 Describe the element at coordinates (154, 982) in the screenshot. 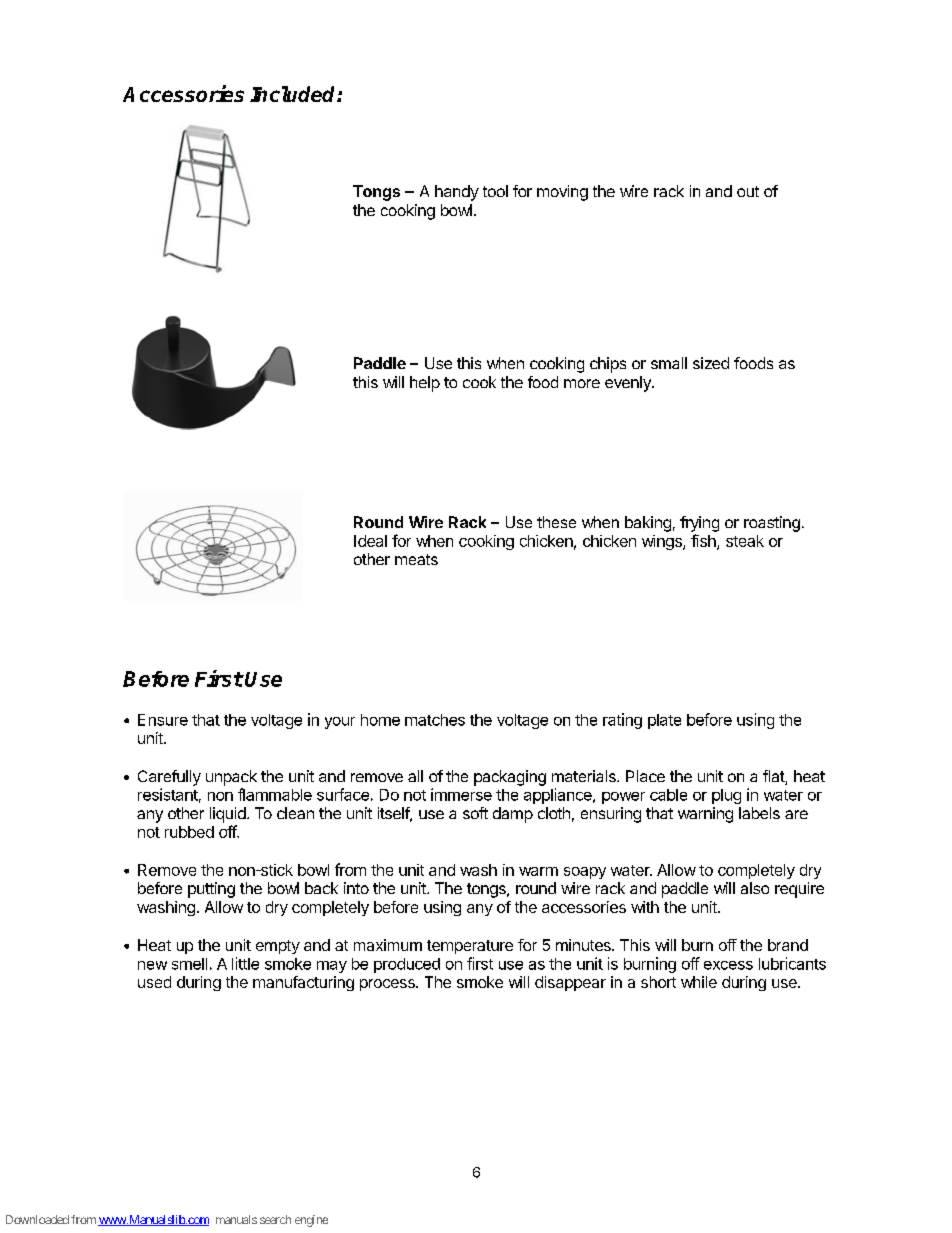

I see `used` at that location.
